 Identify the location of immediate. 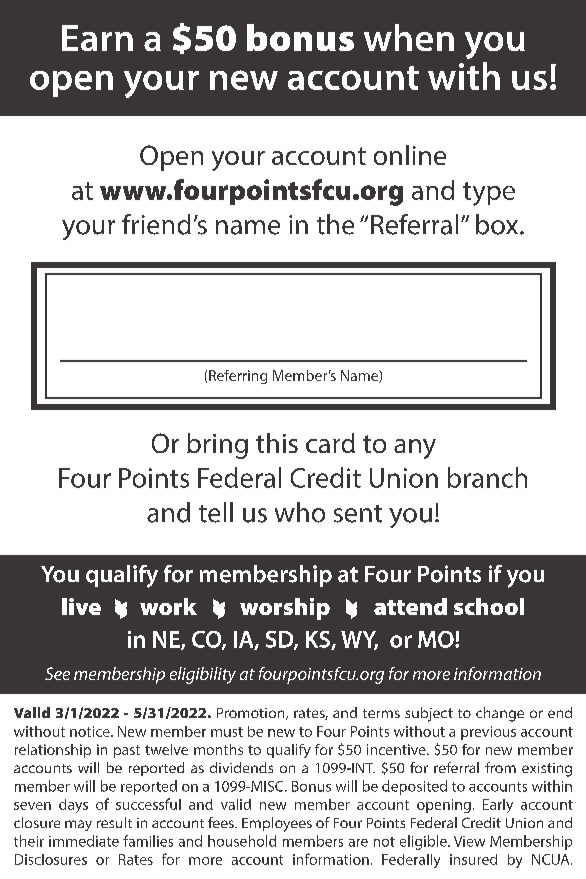
(84, 841).
